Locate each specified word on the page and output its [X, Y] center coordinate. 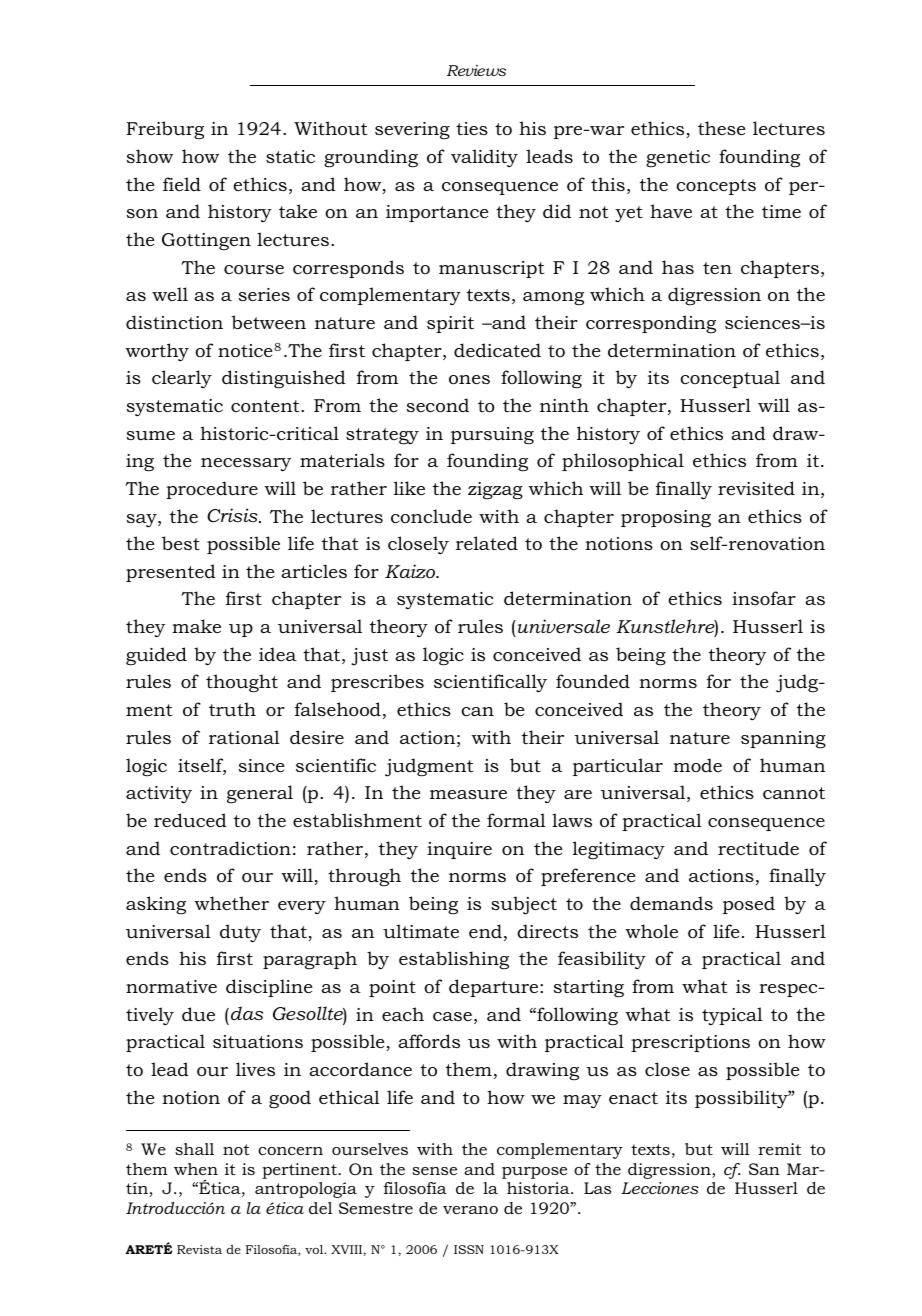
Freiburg [165, 130]
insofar [764, 598]
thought [242, 683]
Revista [199, 1249]
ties [472, 128]
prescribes [377, 683]
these [722, 128]
